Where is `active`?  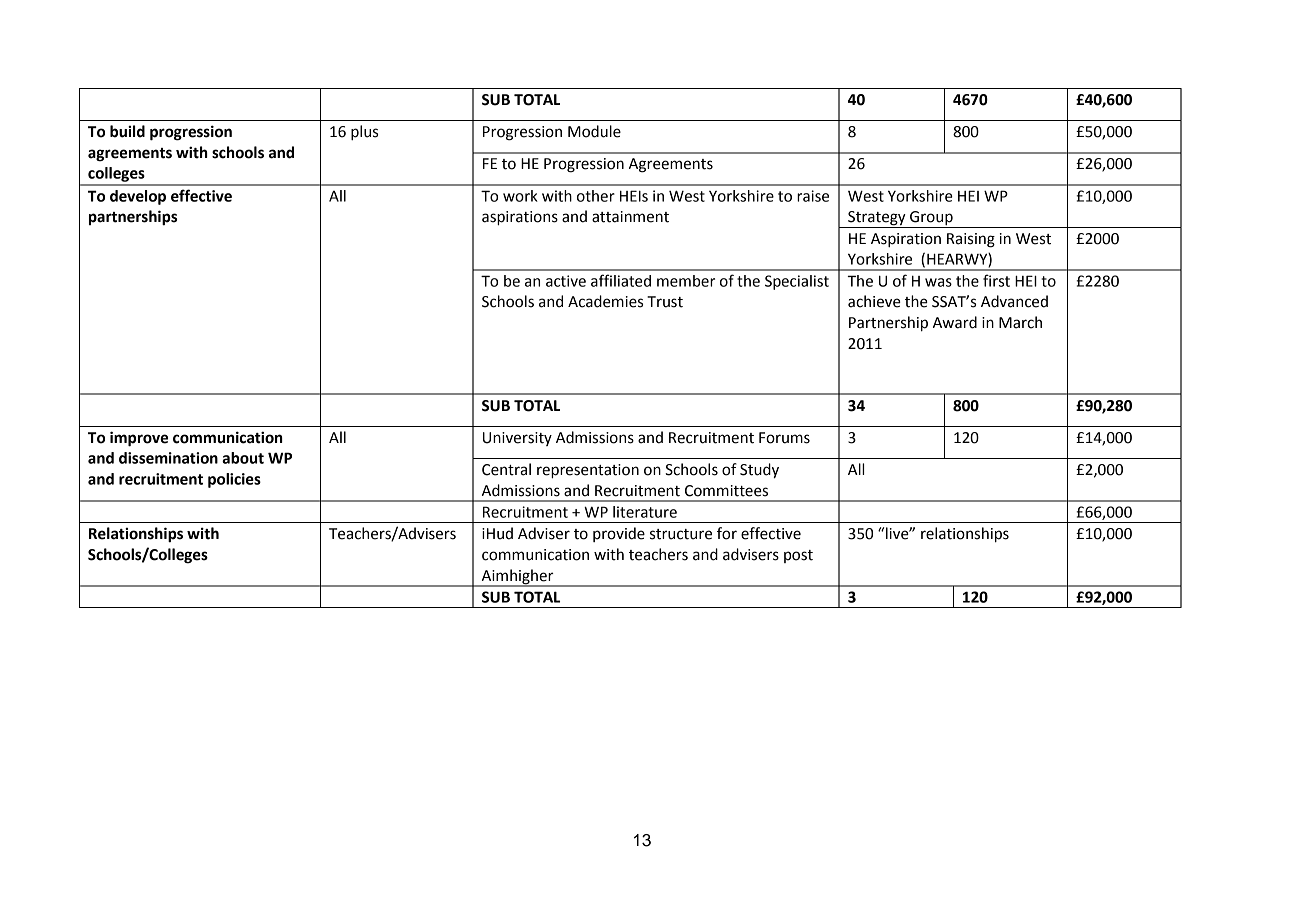
active is located at coordinates (566, 281).
